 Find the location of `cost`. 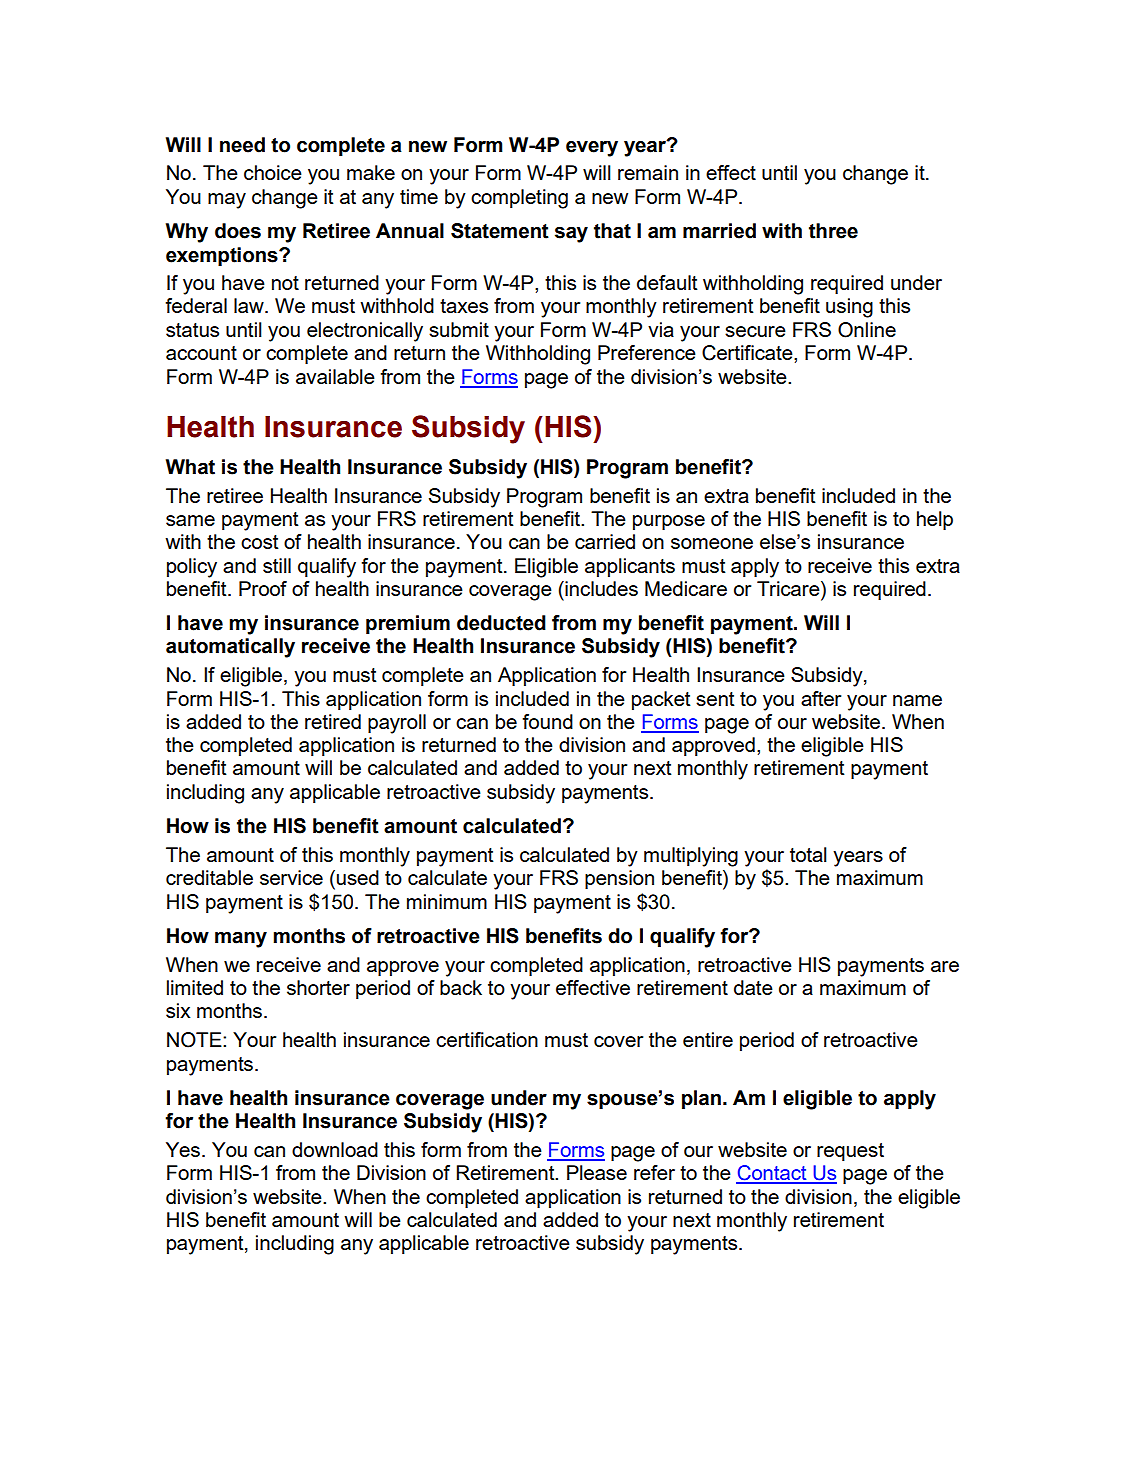

cost is located at coordinates (260, 542).
